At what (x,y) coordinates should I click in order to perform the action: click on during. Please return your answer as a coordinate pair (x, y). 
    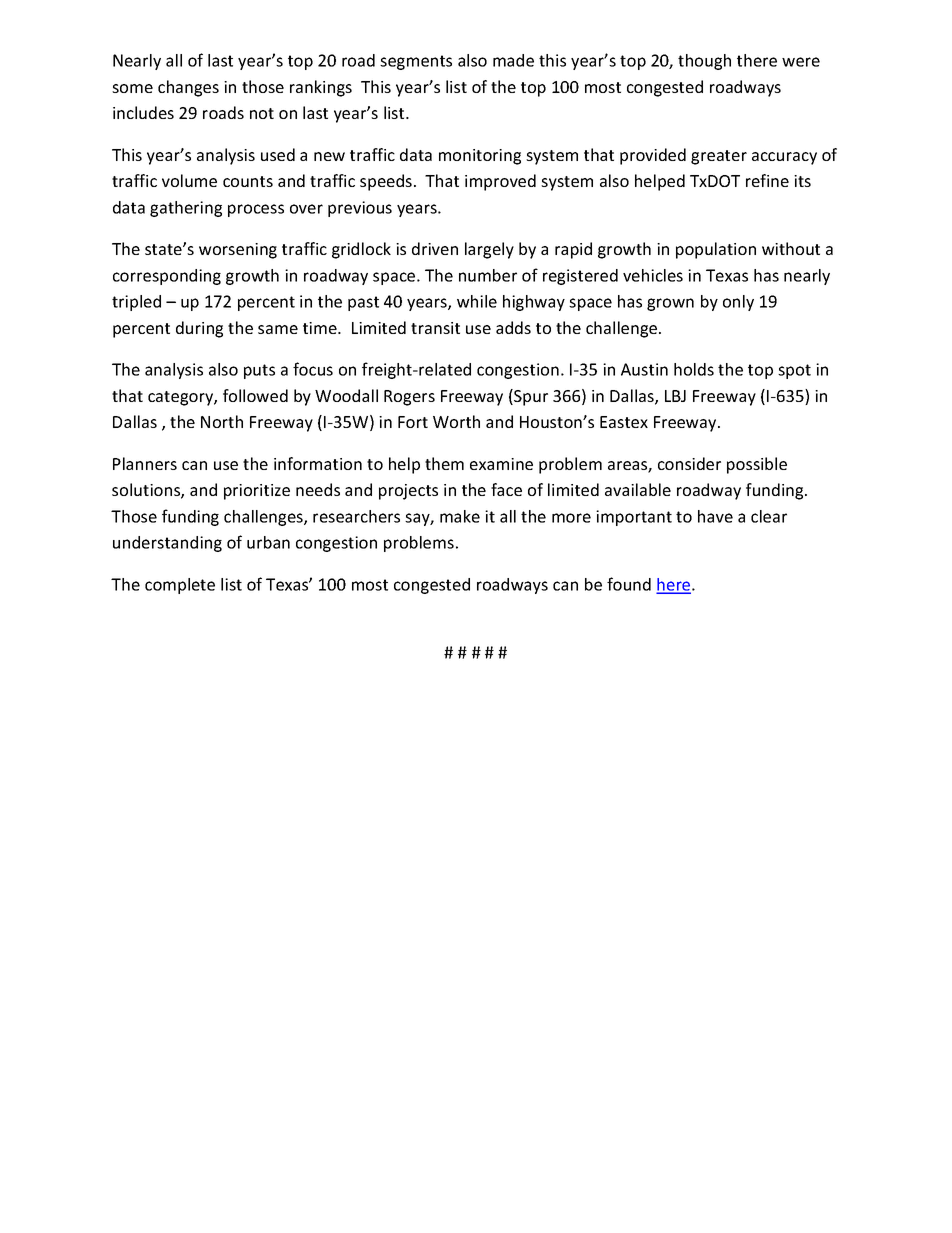
    Looking at the image, I should click on (199, 329).
